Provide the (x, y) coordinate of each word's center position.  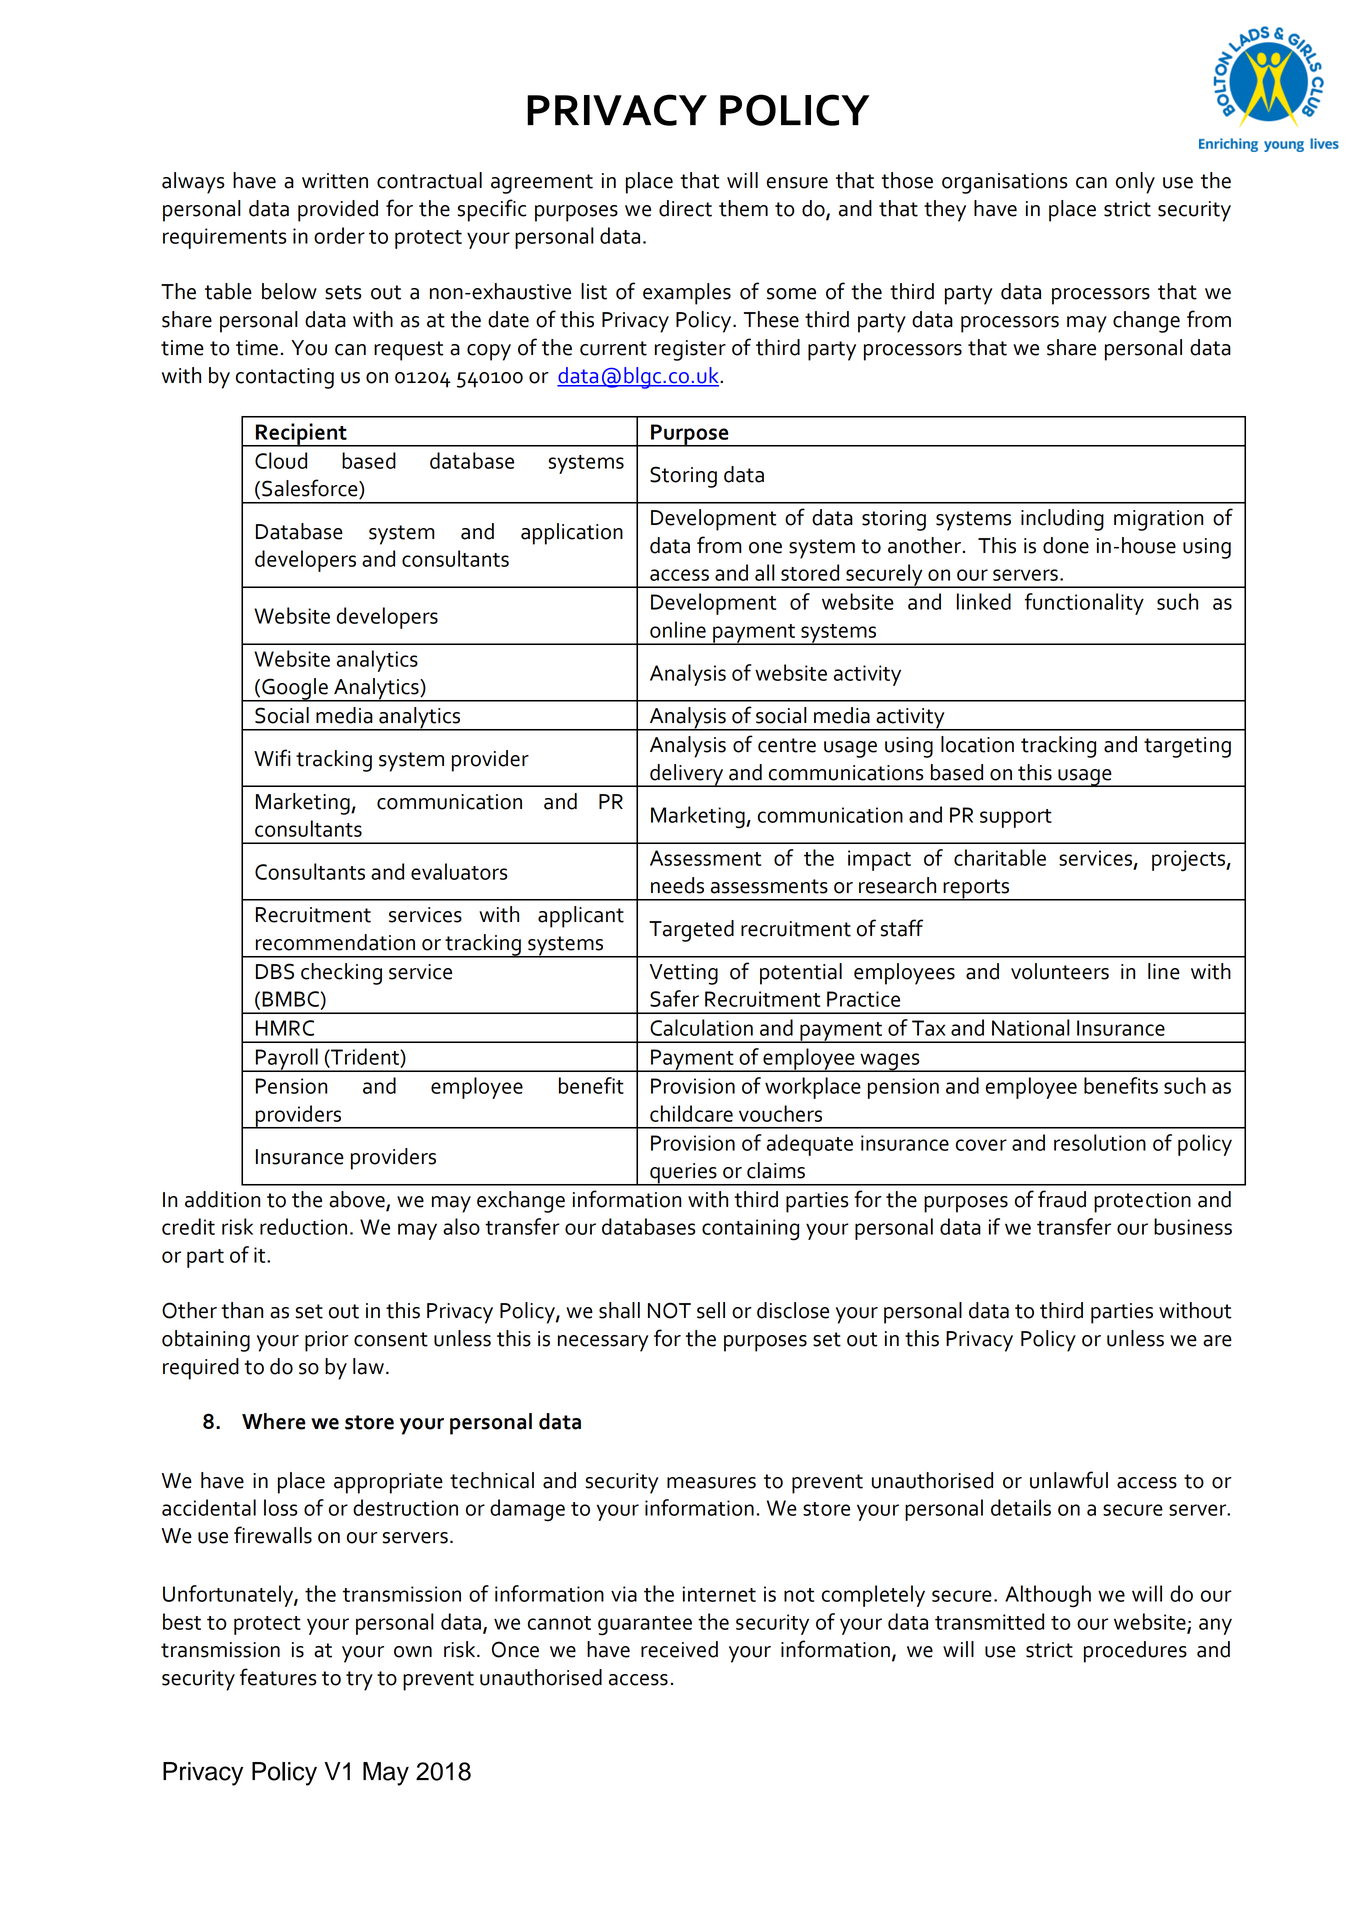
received (679, 1649)
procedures (1135, 1652)
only (1135, 183)
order (339, 235)
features (278, 1677)
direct (685, 208)
